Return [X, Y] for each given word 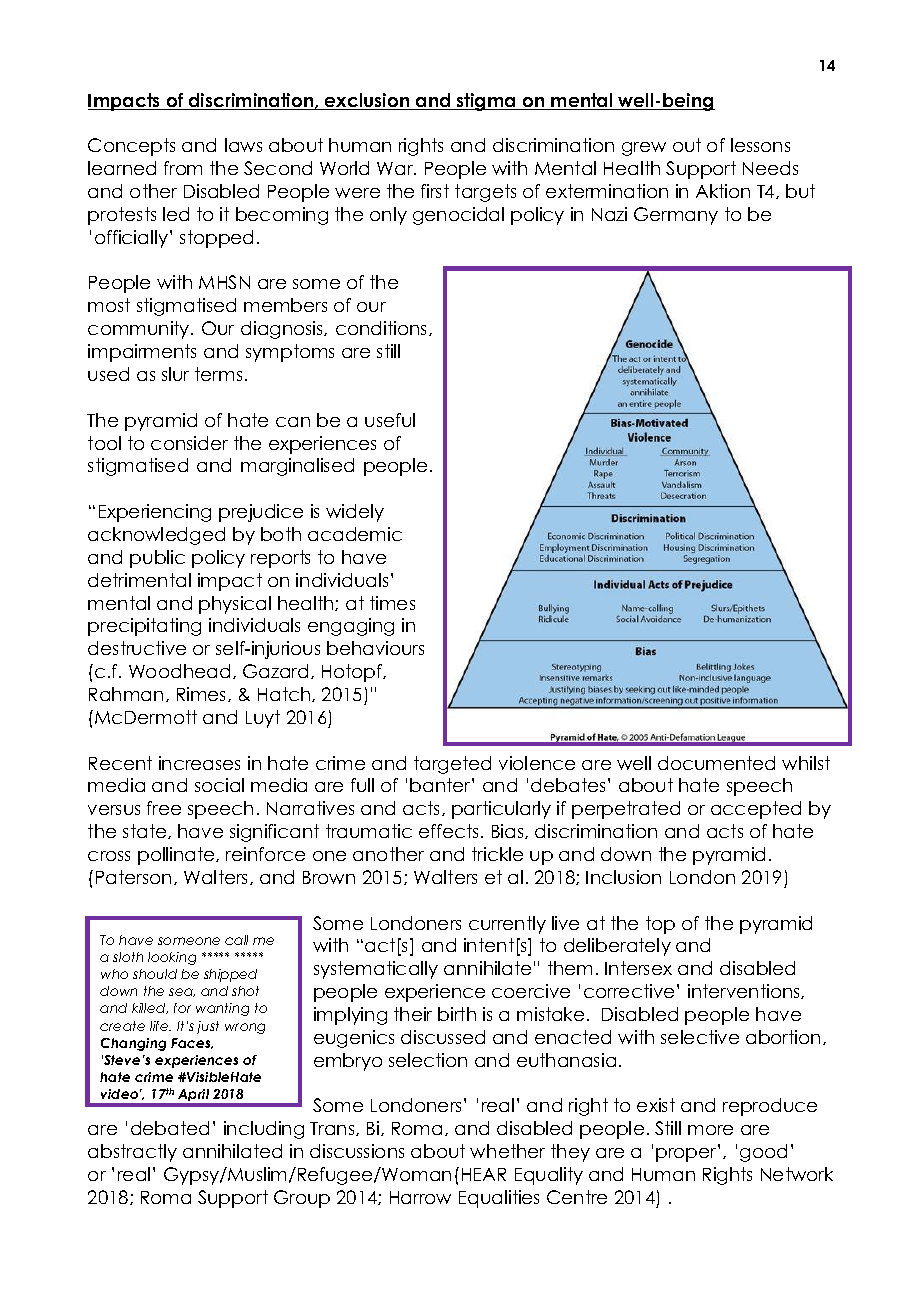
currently [507, 925]
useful [390, 420]
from [183, 168]
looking [172, 958]
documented [716, 763]
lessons [760, 145]
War [396, 168]
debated [170, 1128]
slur [175, 374]
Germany [676, 216]
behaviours [375, 648]
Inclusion [623, 877]
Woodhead [179, 671]
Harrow [420, 1197]
